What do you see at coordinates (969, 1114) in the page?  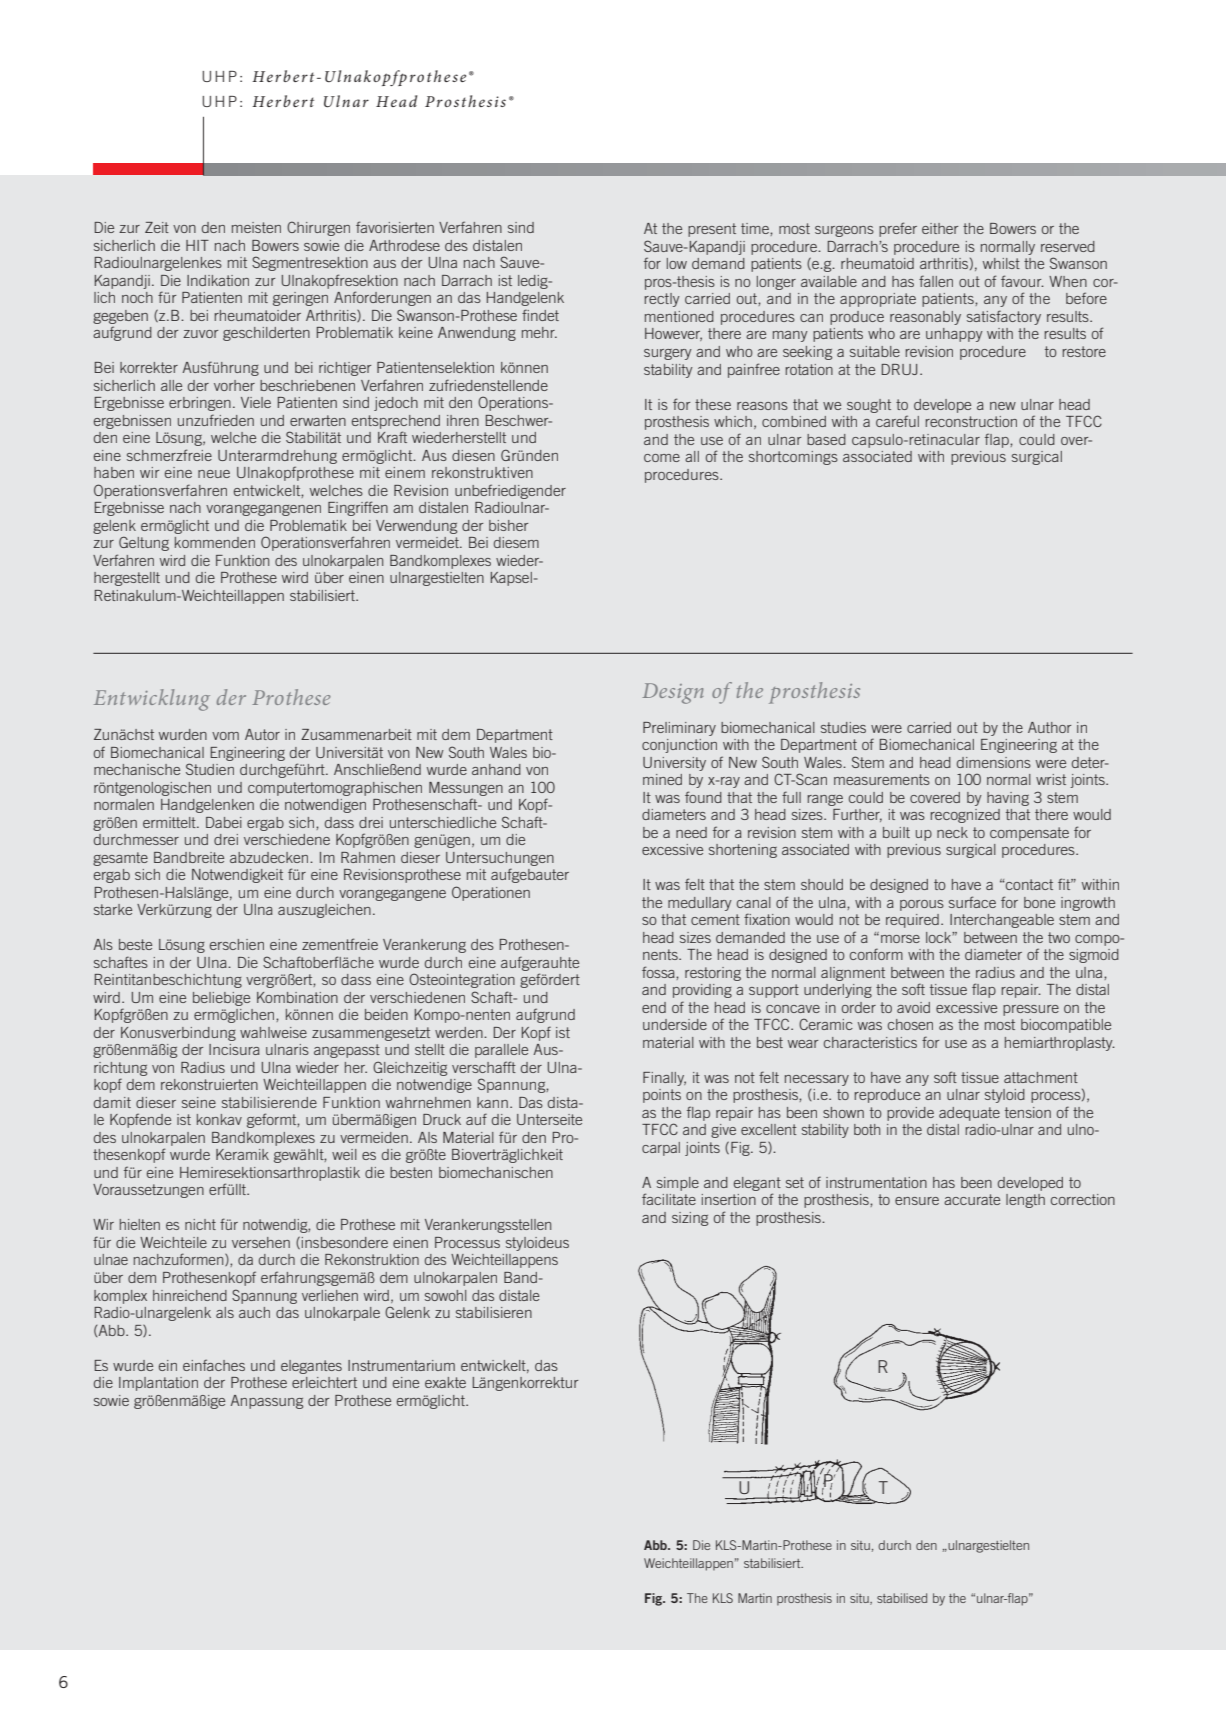 I see `adequate` at bounding box center [969, 1114].
